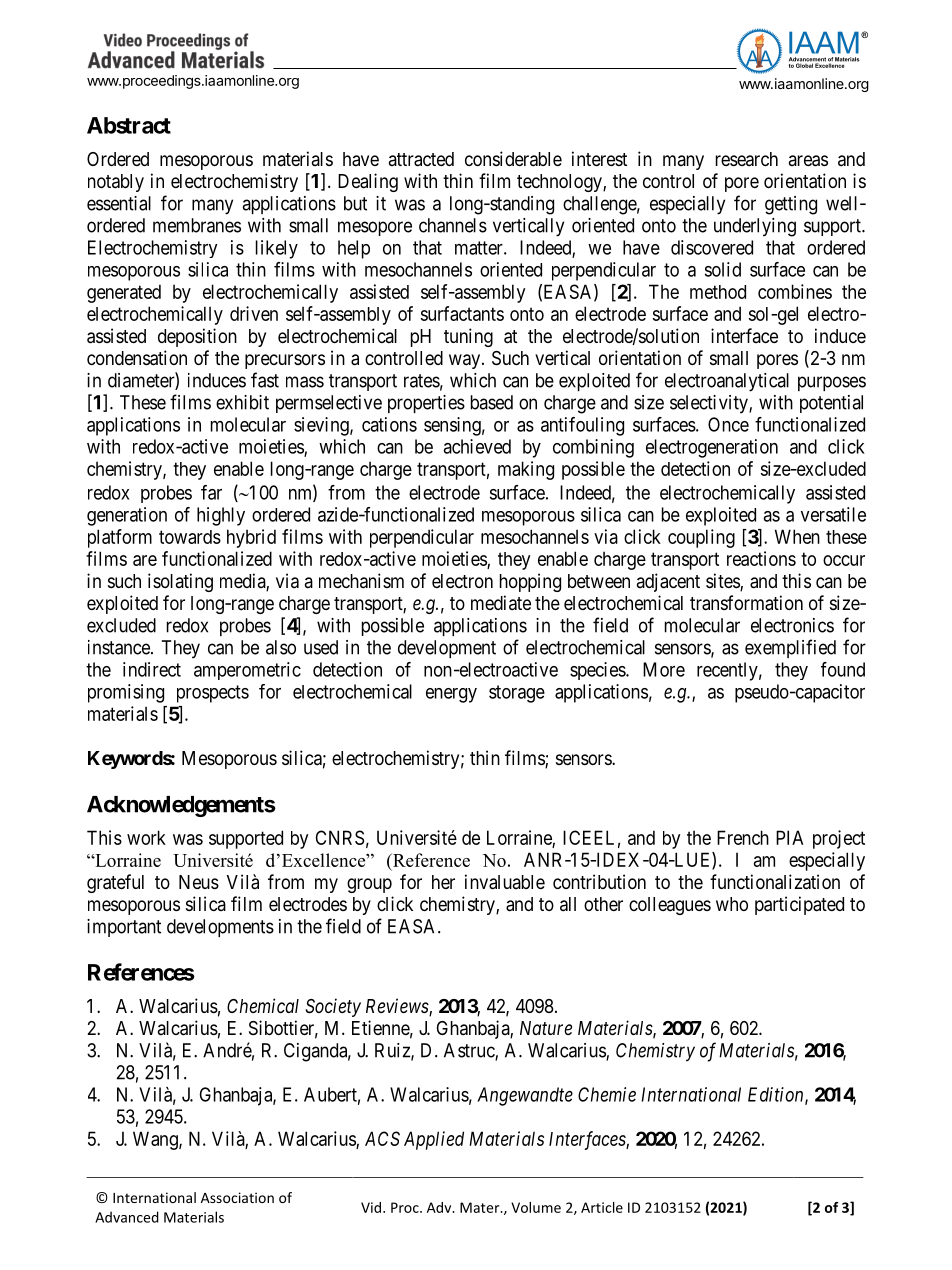 This page has width=952, height=1270. Describe the element at coordinates (505, 882) in the page. I see `invaluable` at that location.
